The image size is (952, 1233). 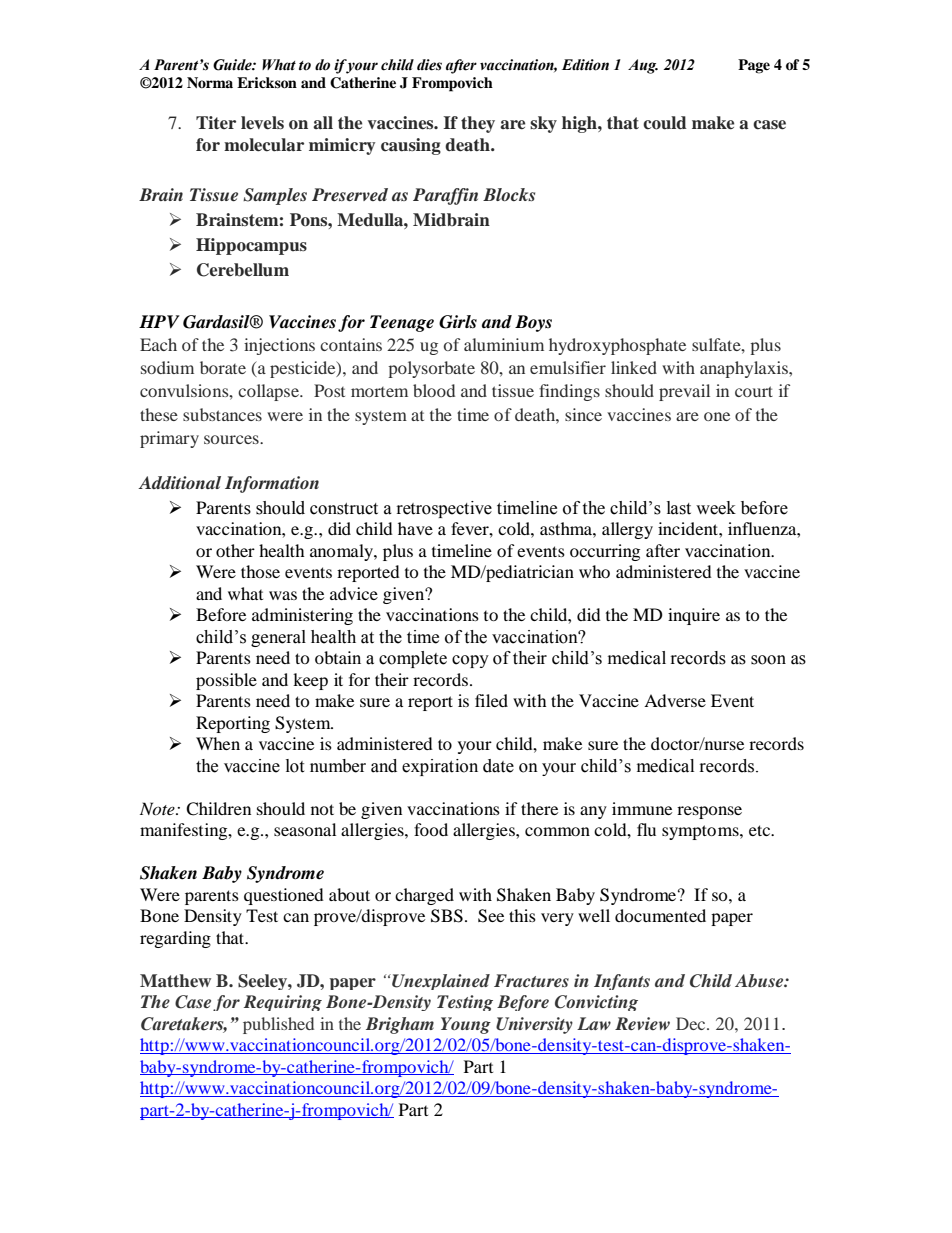 What do you see at coordinates (278, 638) in the screenshot?
I see `general` at bounding box center [278, 638].
